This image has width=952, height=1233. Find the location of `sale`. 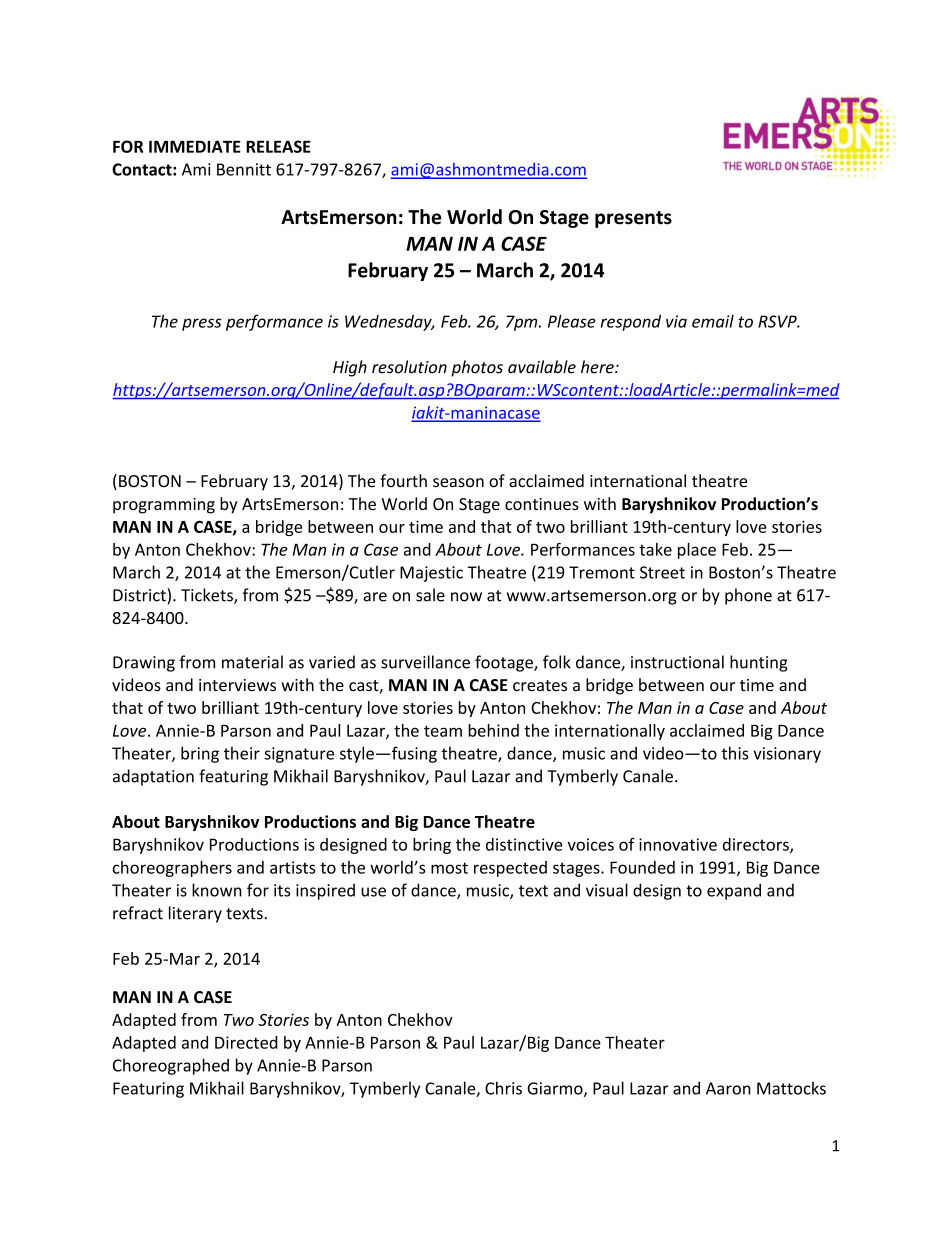

sale is located at coordinates (430, 595).
